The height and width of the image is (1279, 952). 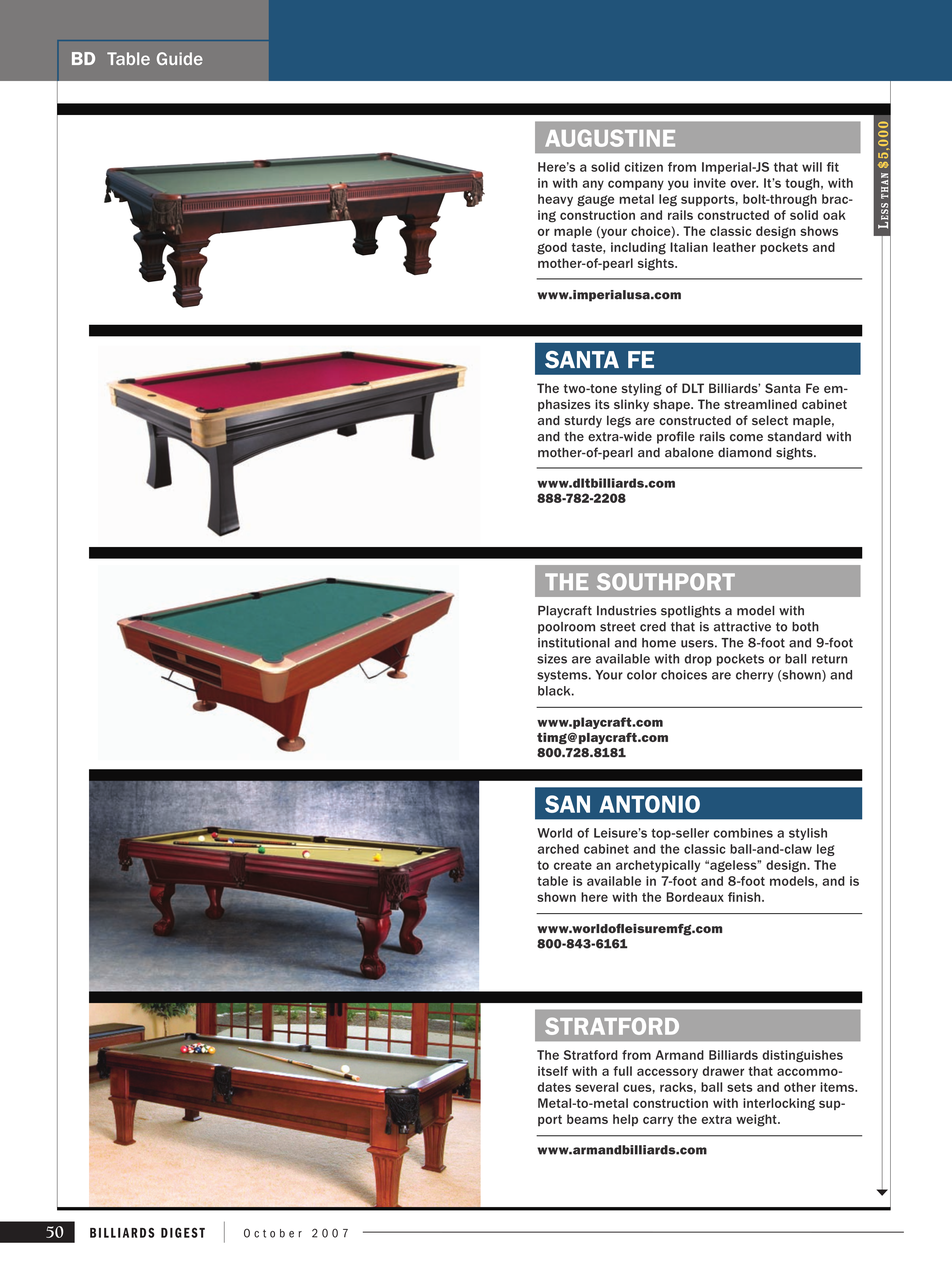 What do you see at coordinates (180, 58) in the image?
I see `Guide` at bounding box center [180, 58].
